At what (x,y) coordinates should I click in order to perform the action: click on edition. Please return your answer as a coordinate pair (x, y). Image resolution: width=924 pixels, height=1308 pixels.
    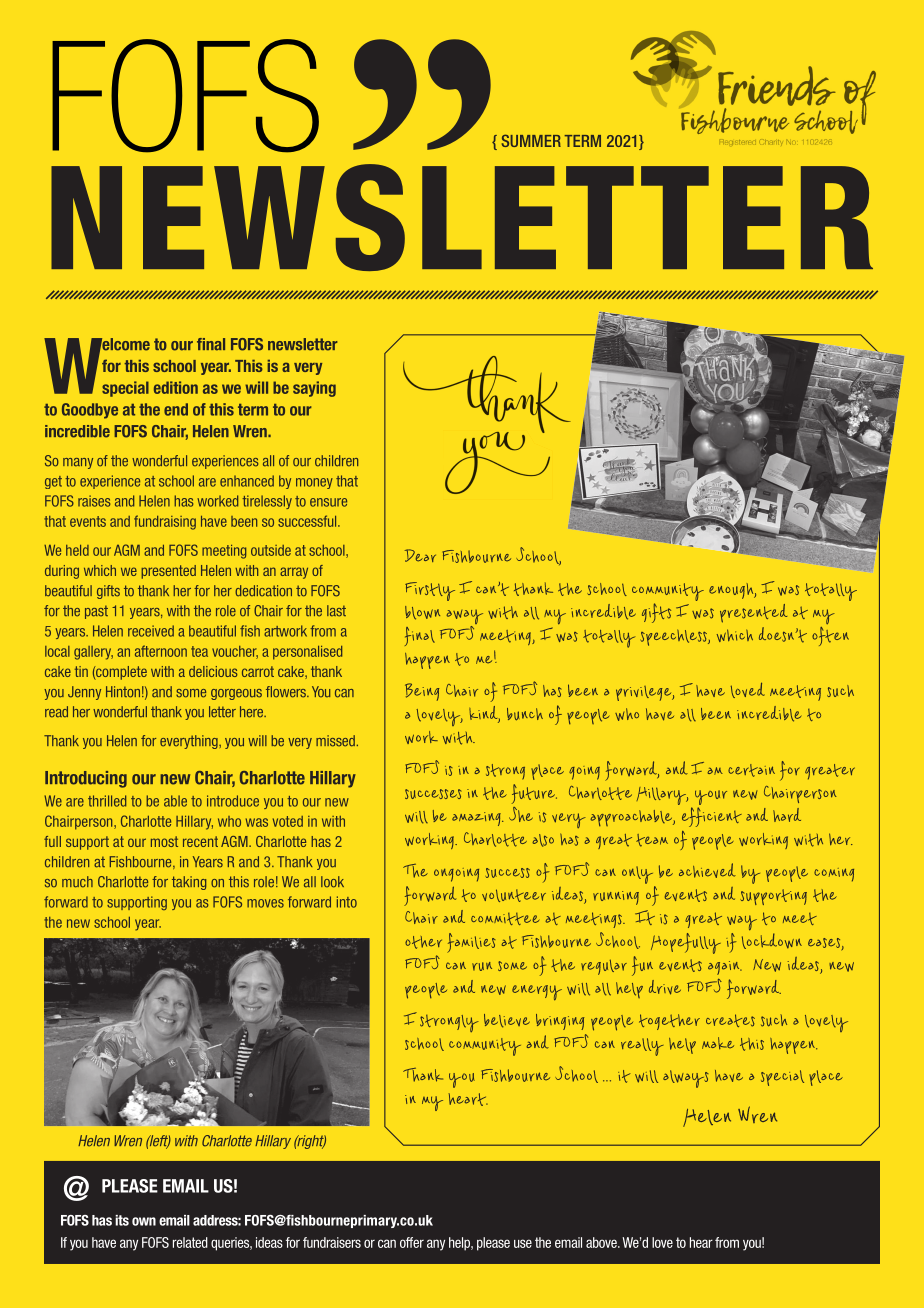
    Looking at the image, I should click on (176, 387).
